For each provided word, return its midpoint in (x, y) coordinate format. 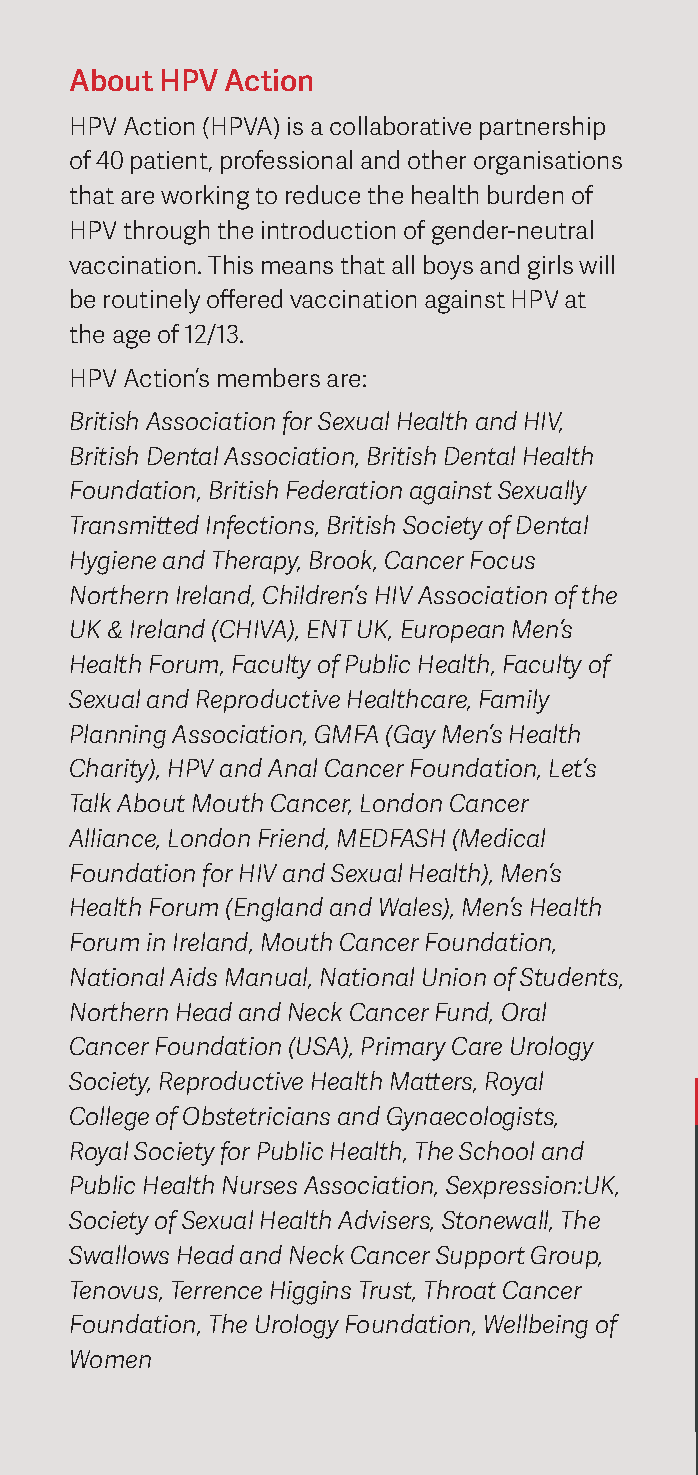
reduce (323, 194)
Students (570, 978)
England (277, 909)
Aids (193, 976)
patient (170, 162)
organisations (548, 163)
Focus (503, 560)
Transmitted (135, 524)
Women (111, 1359)
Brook (343, 561)
